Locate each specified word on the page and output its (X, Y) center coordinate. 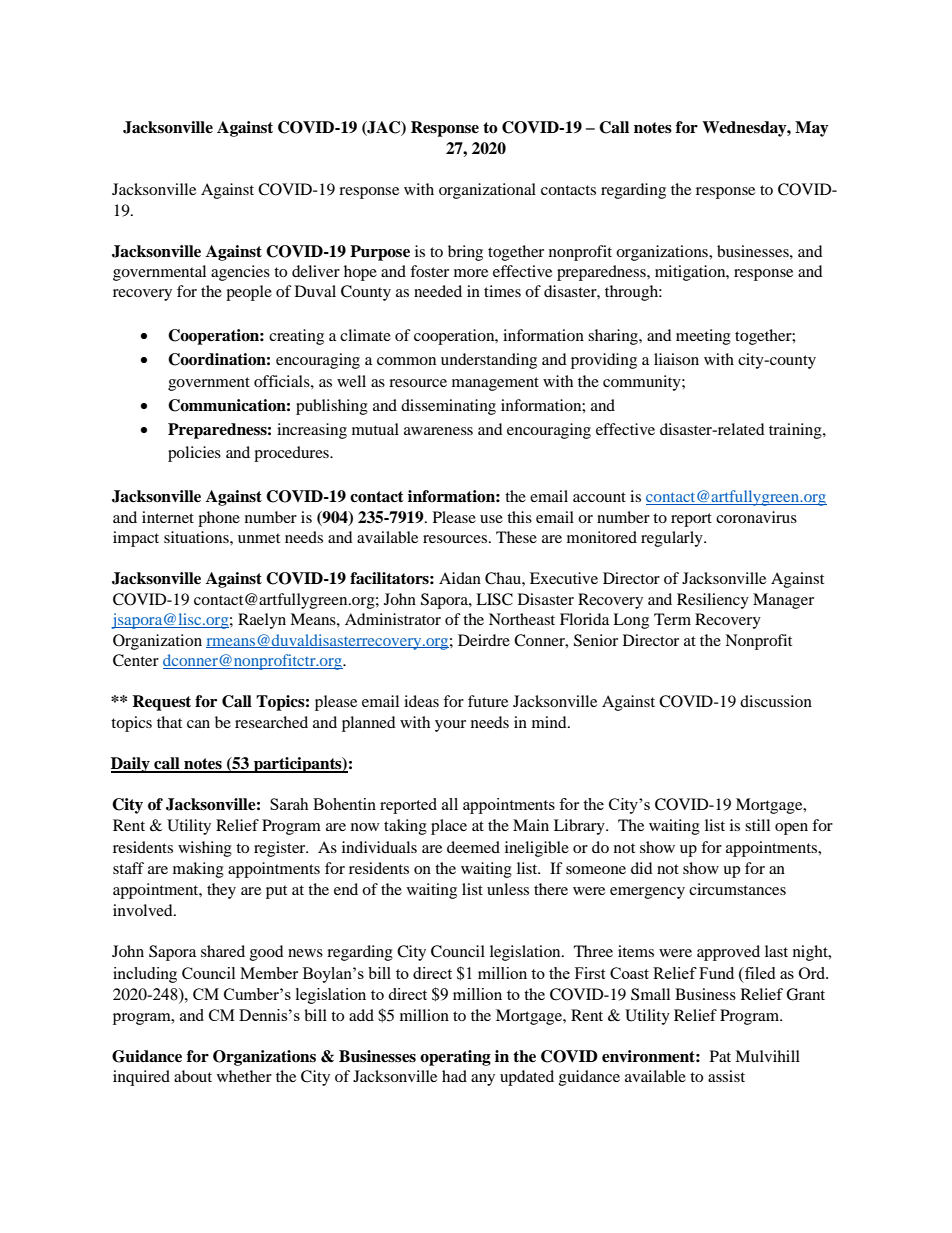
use (491, 519)
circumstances (737, 889)
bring (465, 253)
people (249, 293)
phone (219, 519)
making (198, 870)
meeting (703, 337)
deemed (473, 847)
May (812, 129)
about (193, 1076)
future (488, 701)
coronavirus (756, 517)
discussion (776, 701)
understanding (489, 361)
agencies (240, 273)
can (198, 724)
